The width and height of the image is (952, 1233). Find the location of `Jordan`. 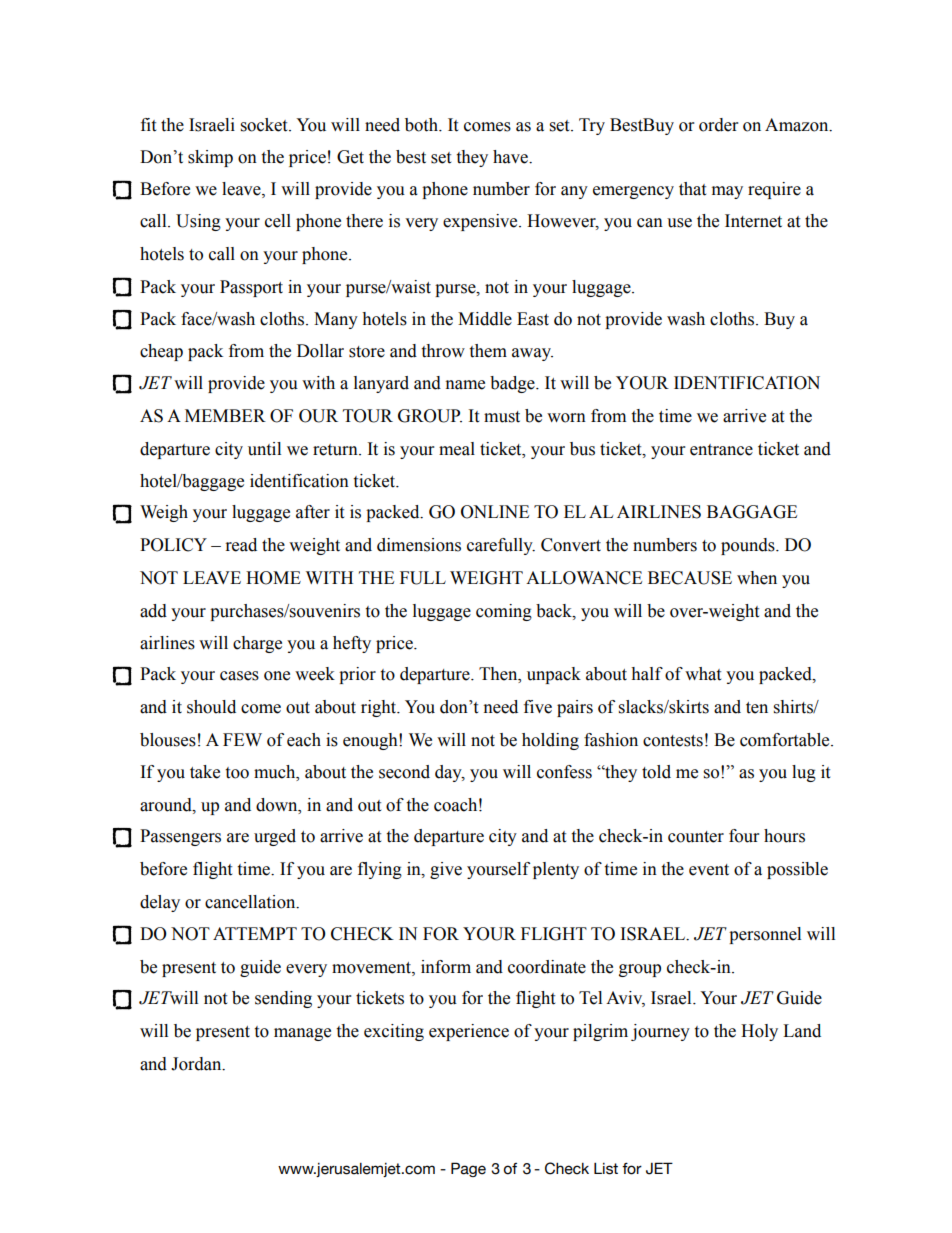

Jordan is located at coordinates (197, 1064).
